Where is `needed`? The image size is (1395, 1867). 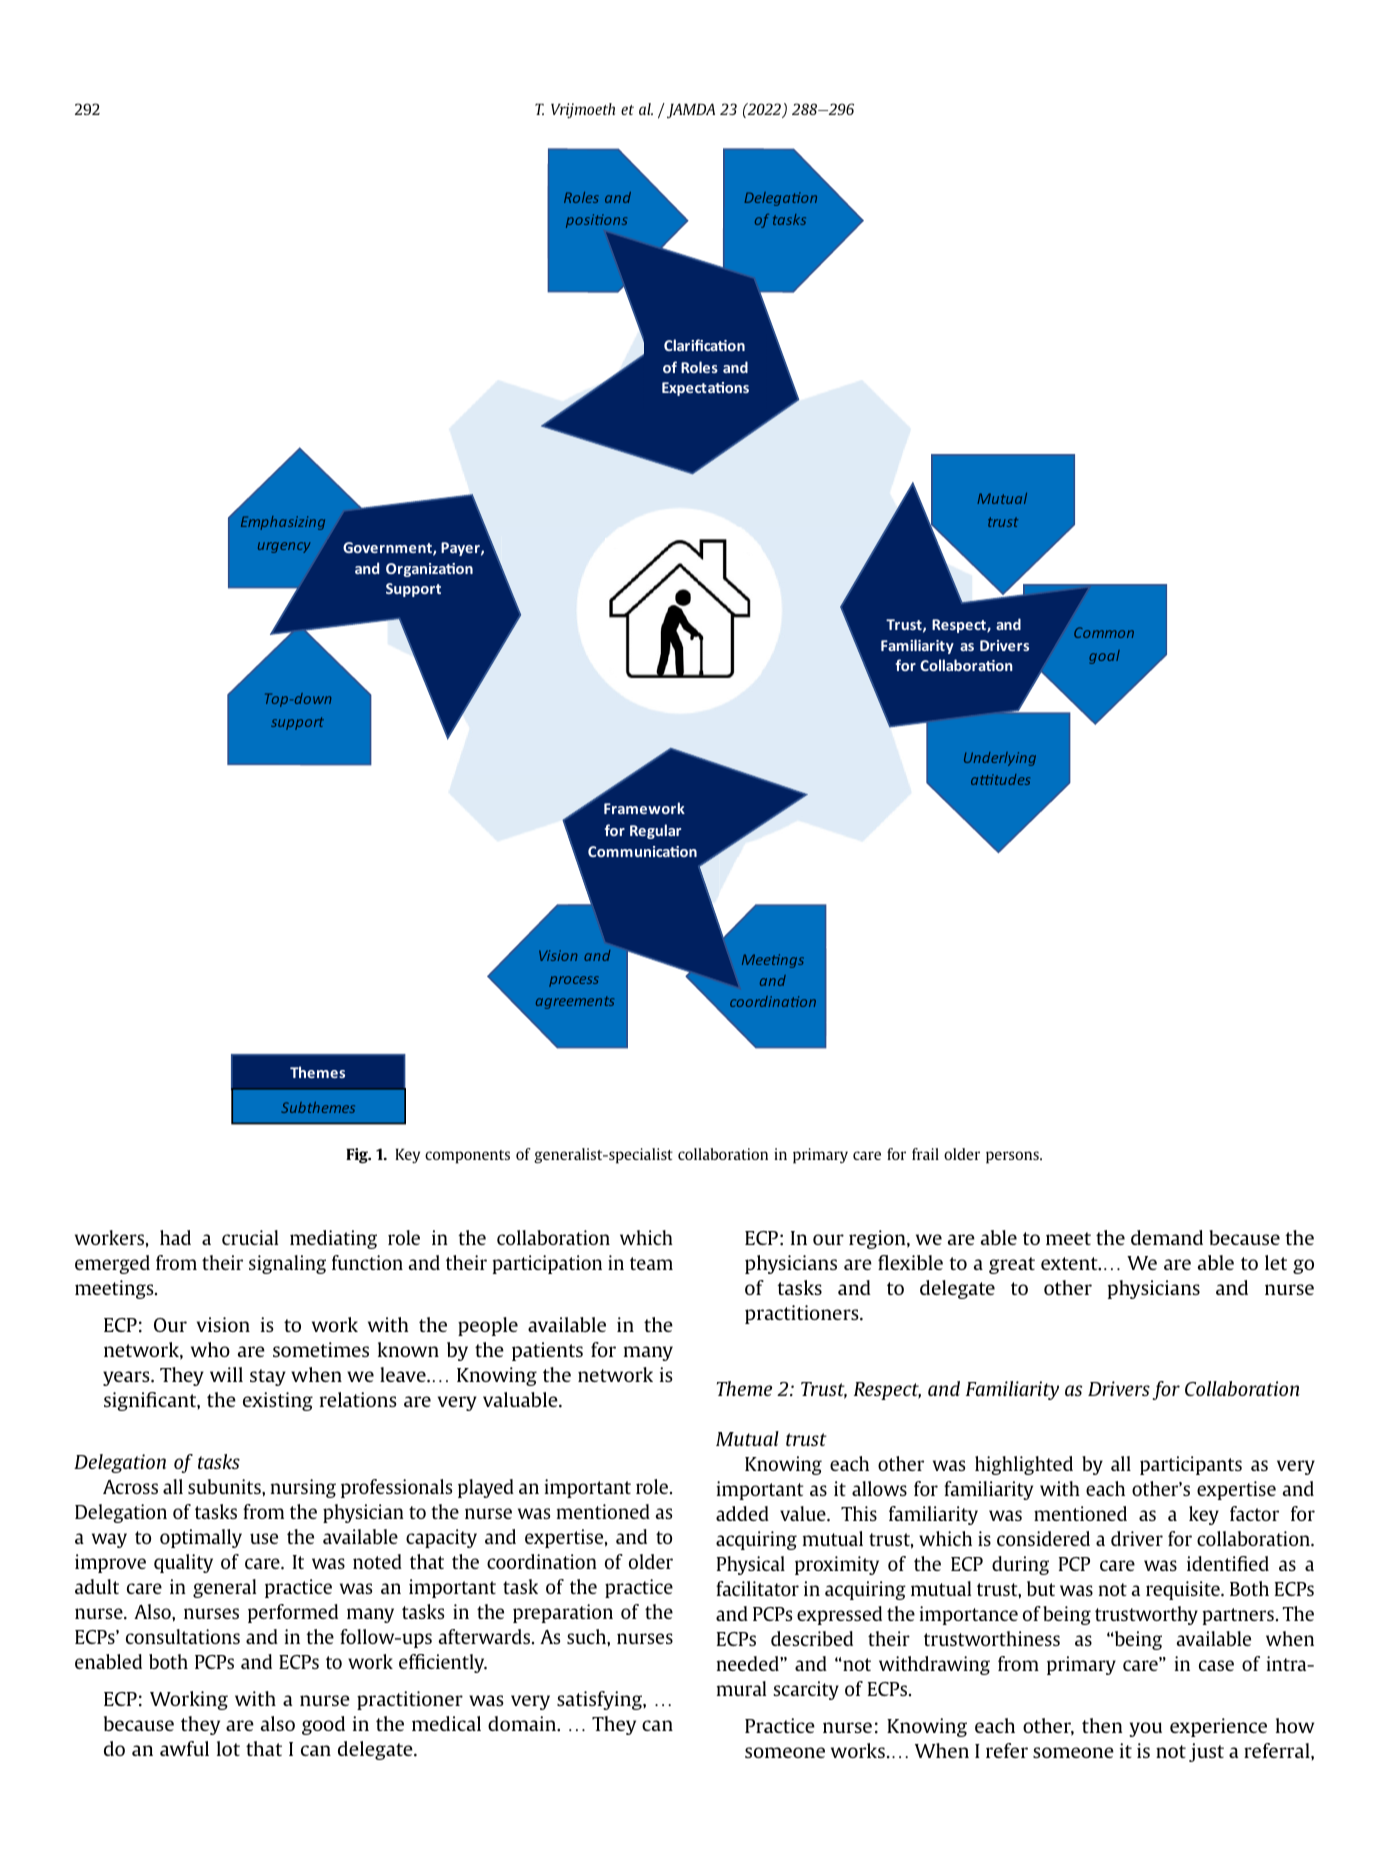 needed is located at coordinates (749, 1663).
